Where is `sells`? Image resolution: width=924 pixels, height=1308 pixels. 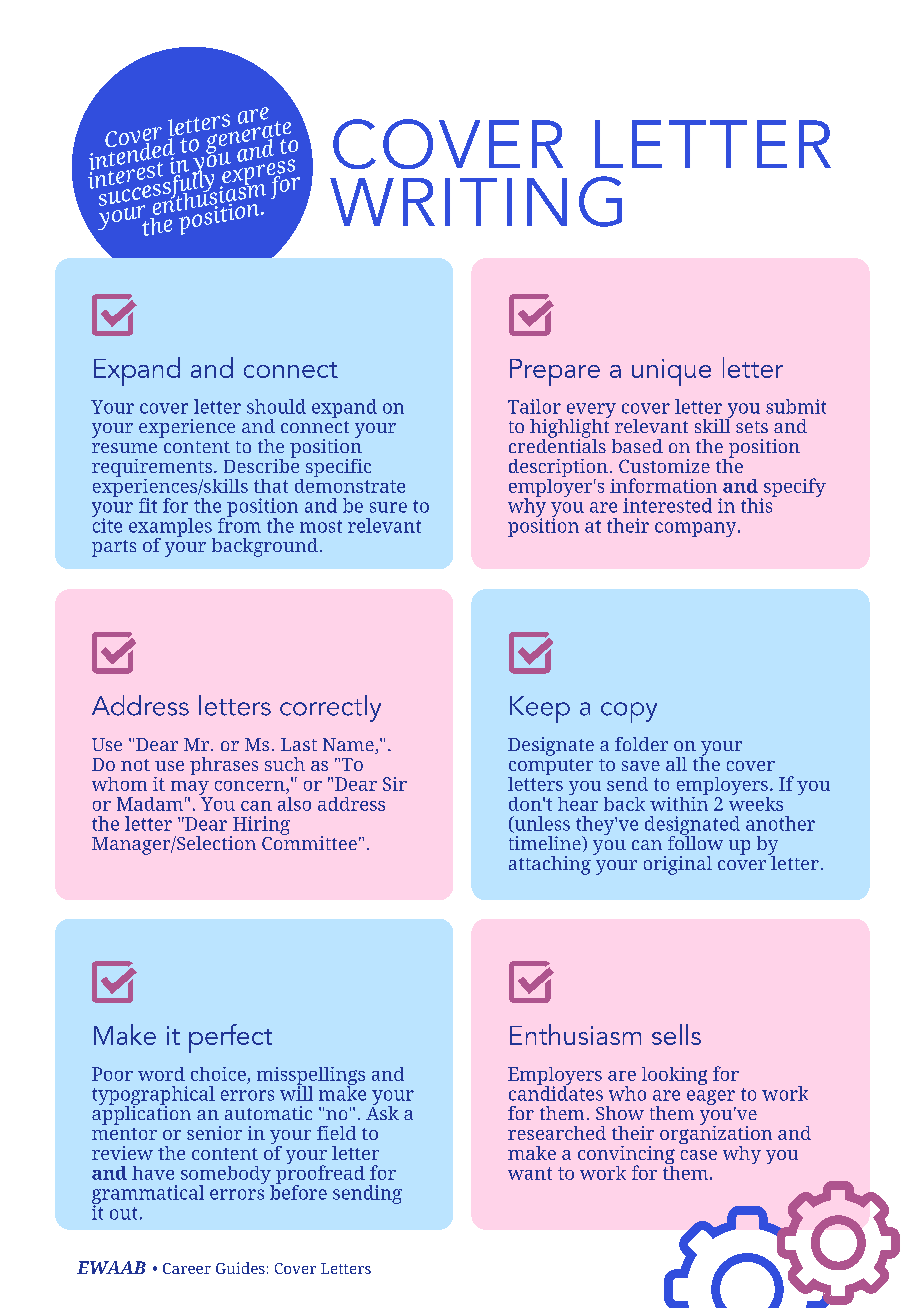
sells is located at coordinates (676, 1034).
